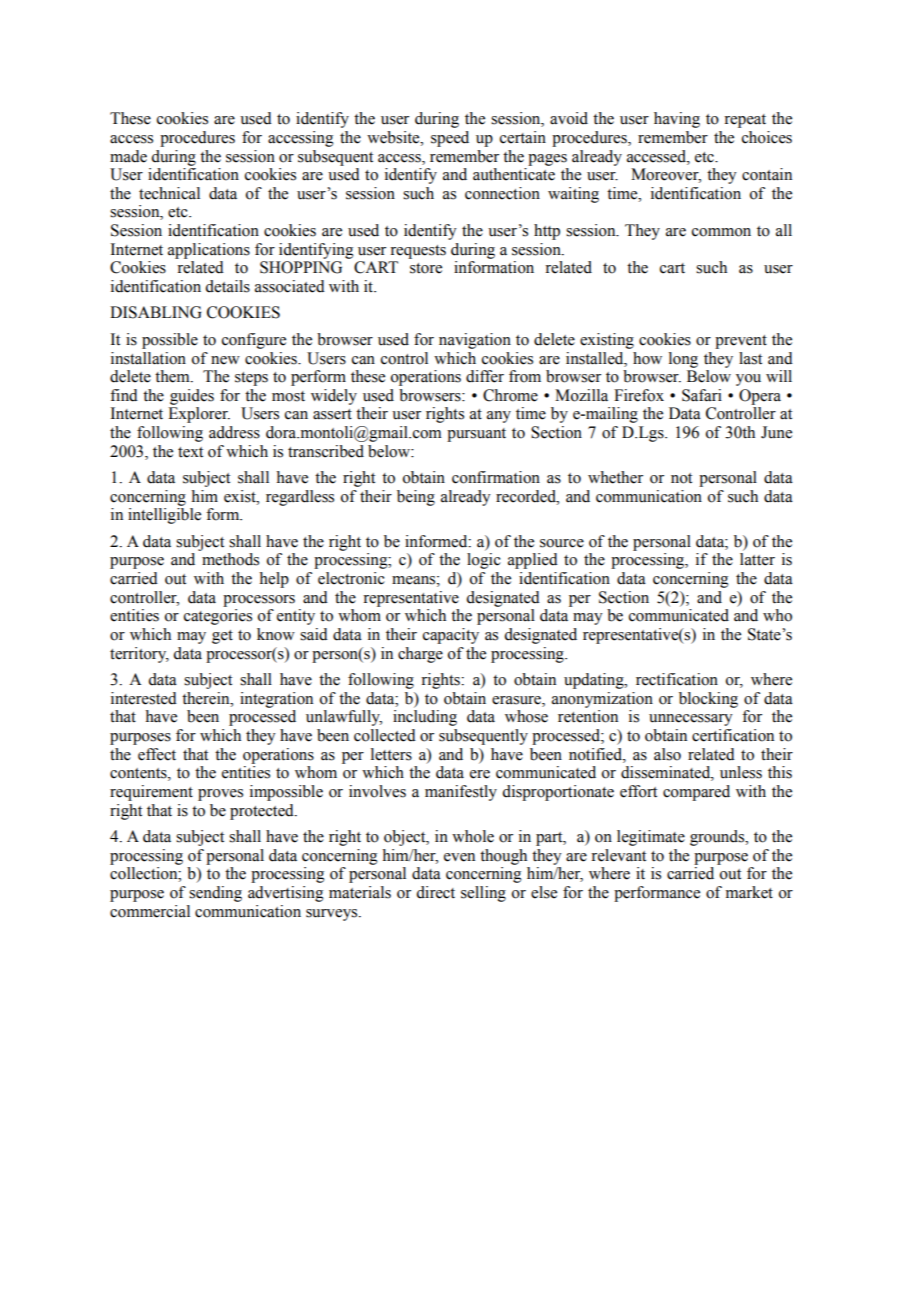  What do you see at coordinates (683, 360) in the screenshot?
I see `long` at bounding box center [683, 360].
